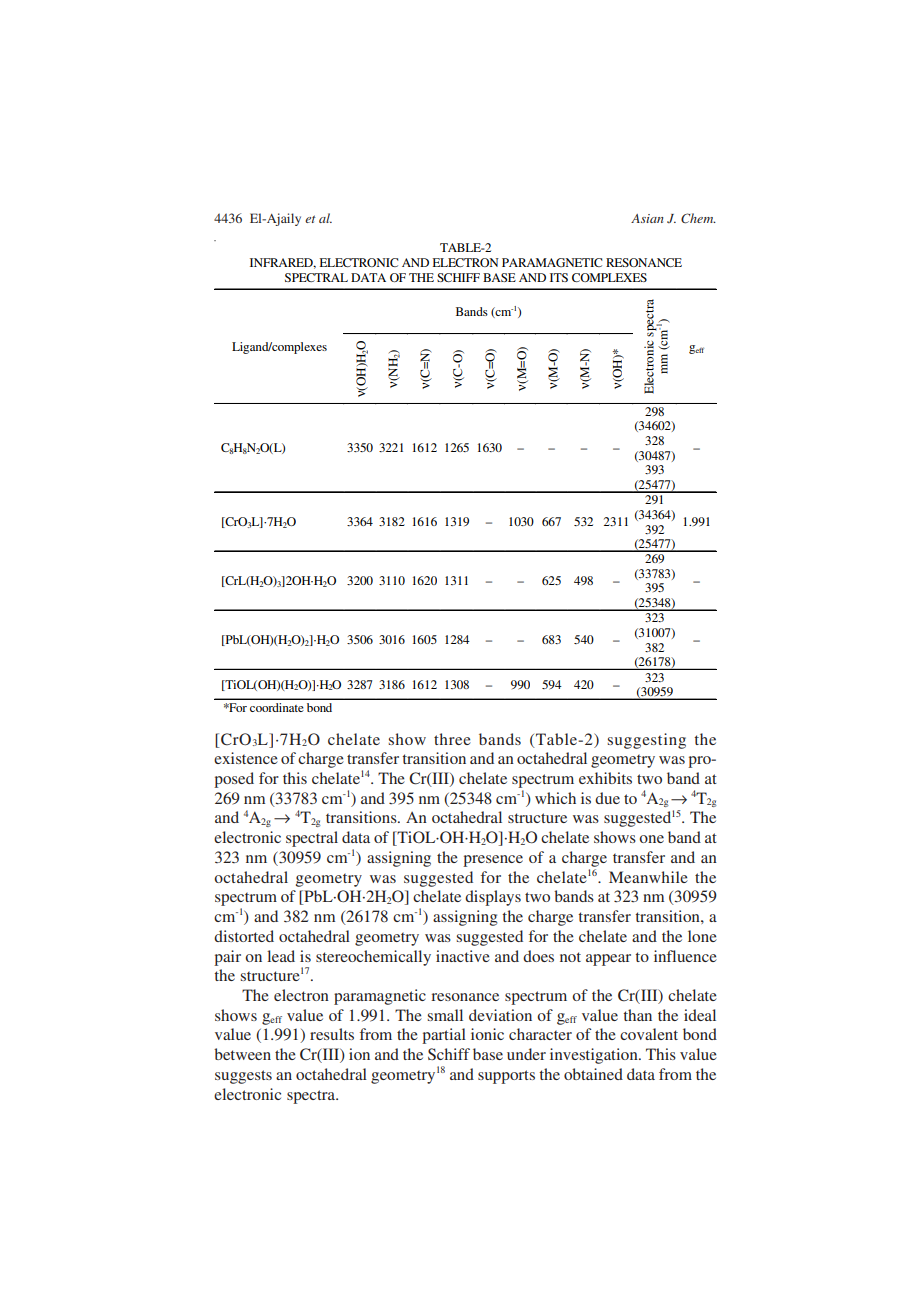 The image size is (924, 1308). What do you see at coordinates (452, 739) in the image?
I see `three` at bounding box center [452, 739].
